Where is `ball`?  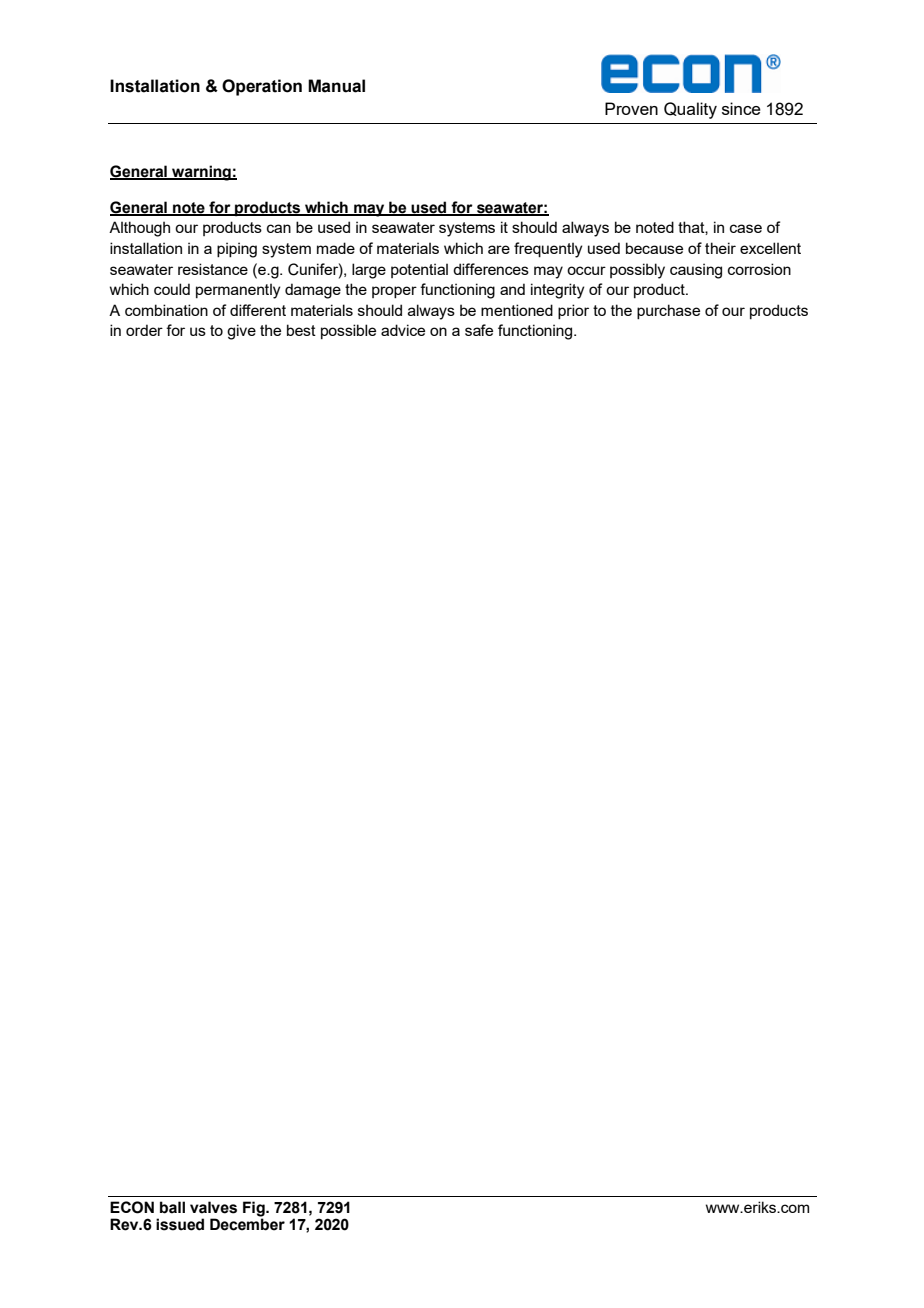 ball is located at coordinates (172, 1207).
